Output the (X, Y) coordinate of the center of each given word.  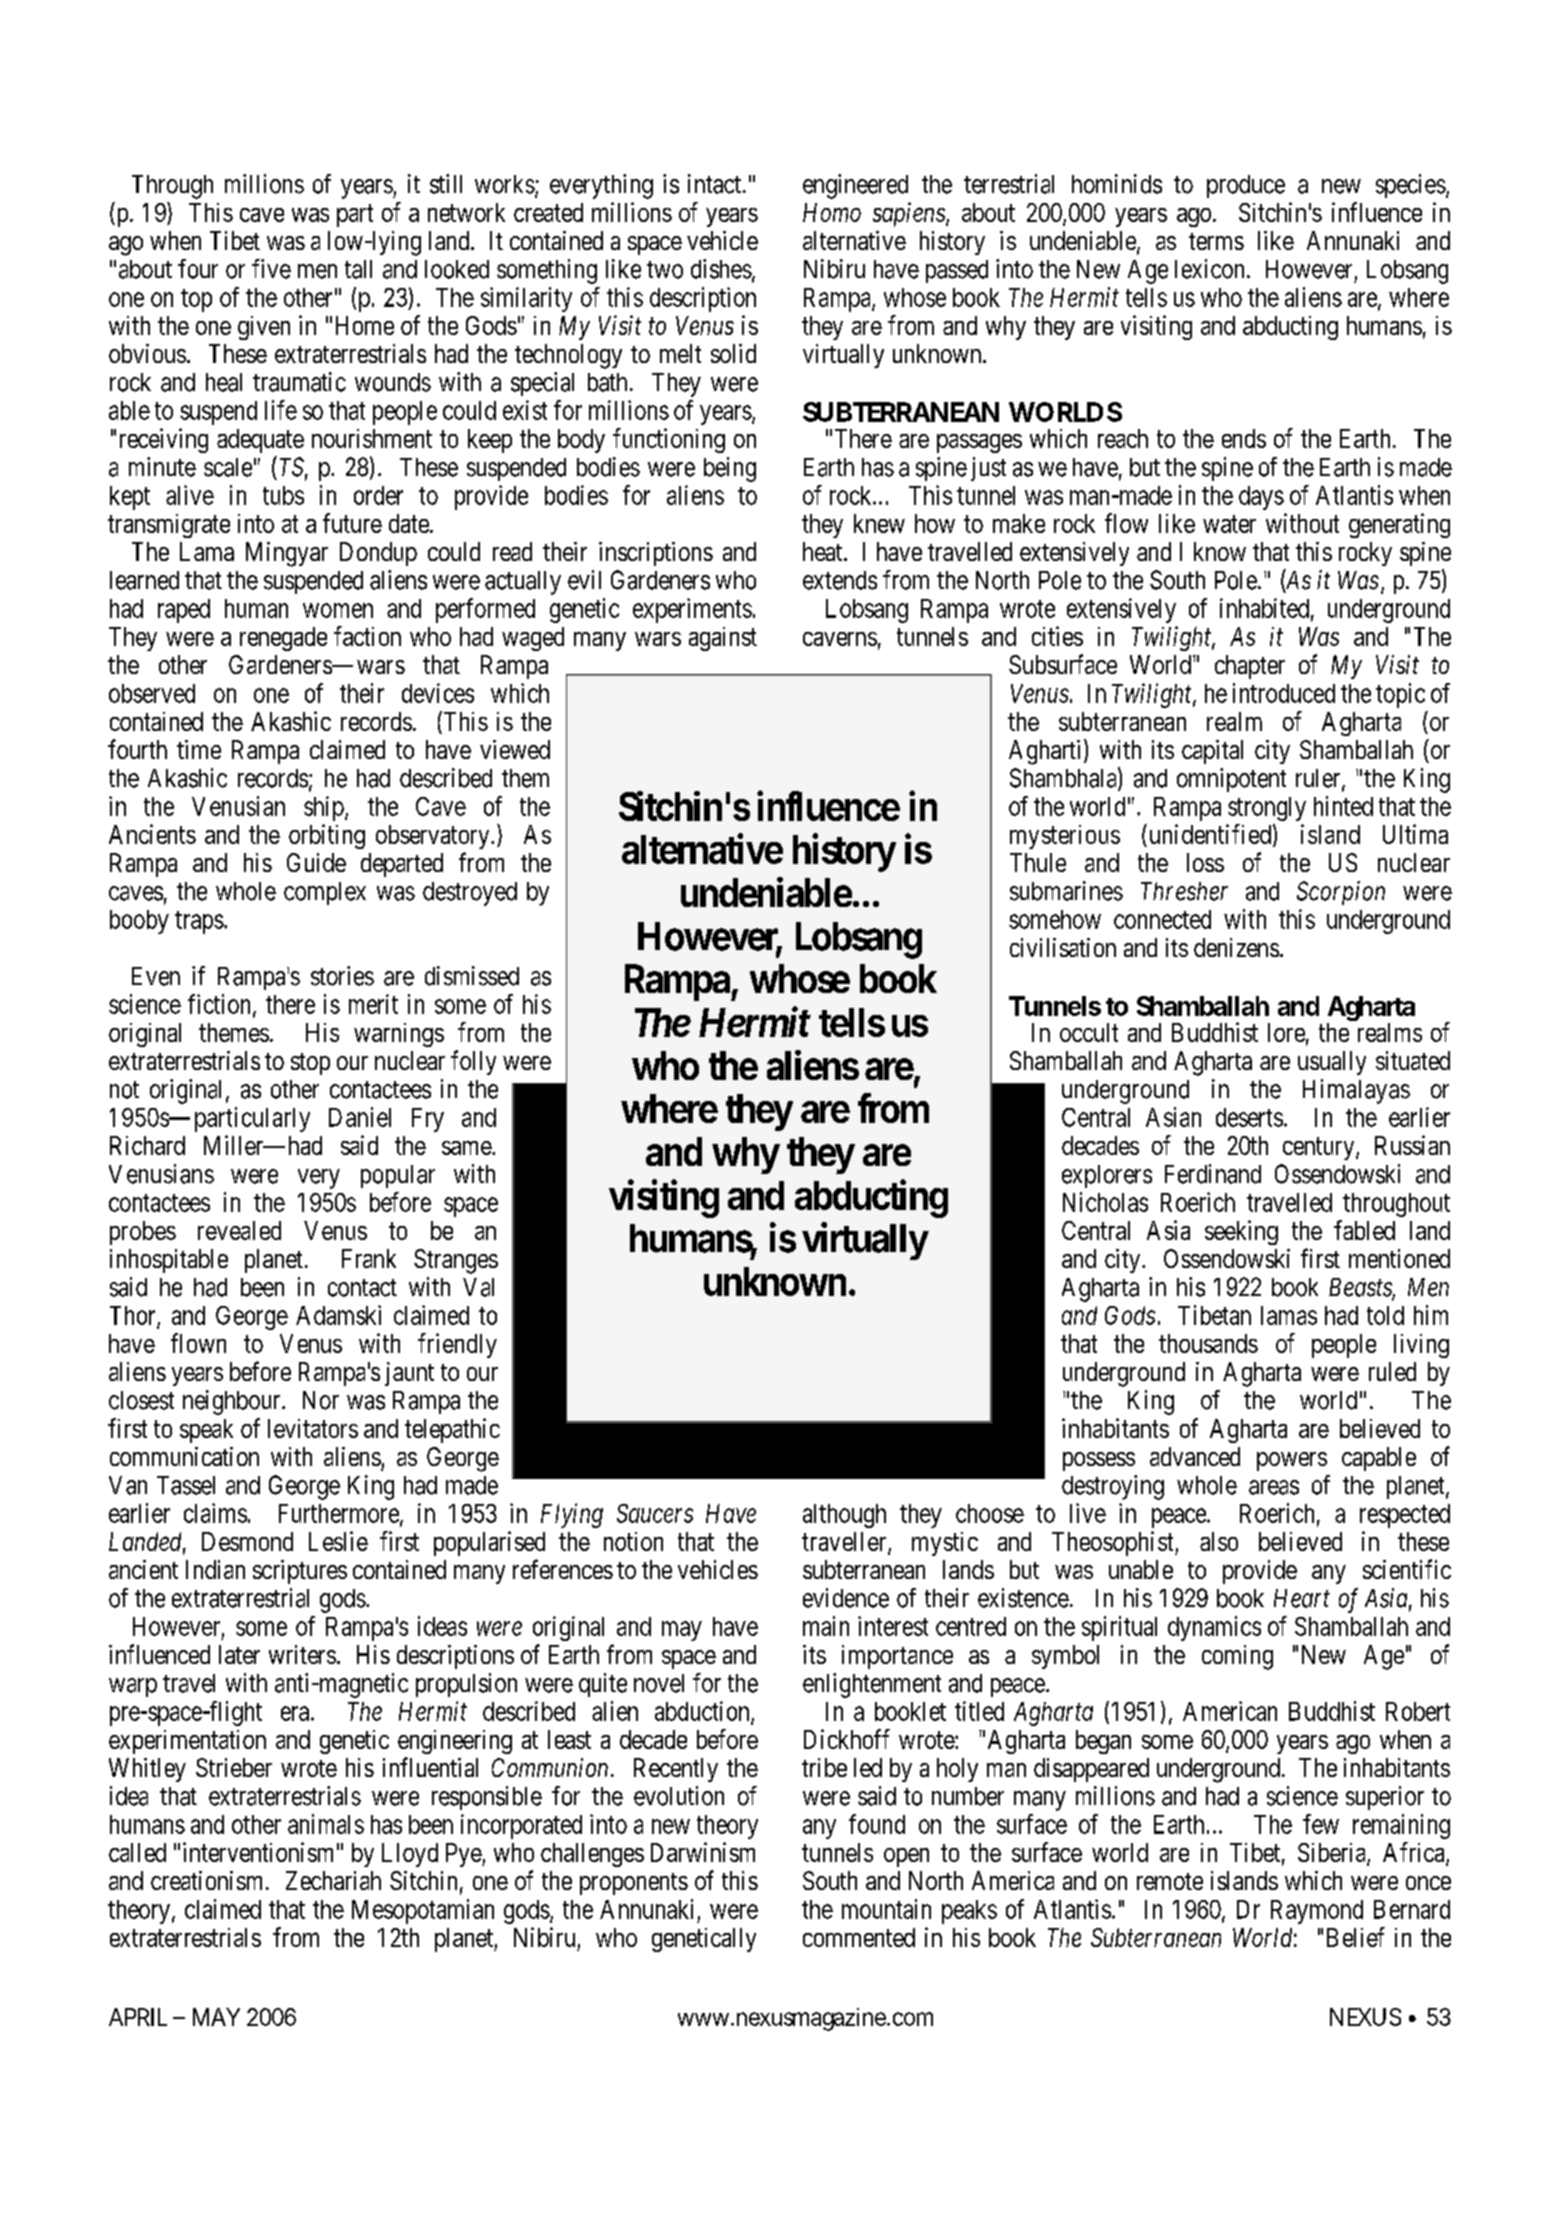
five (271, 269)
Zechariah (333, 1880)
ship (324, 808)
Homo (832, 212)
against (723, 639)
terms (1216, 241)
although (844, 1516)
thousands (1208, 1343)
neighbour (233, 1402)
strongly (1267, 809)
